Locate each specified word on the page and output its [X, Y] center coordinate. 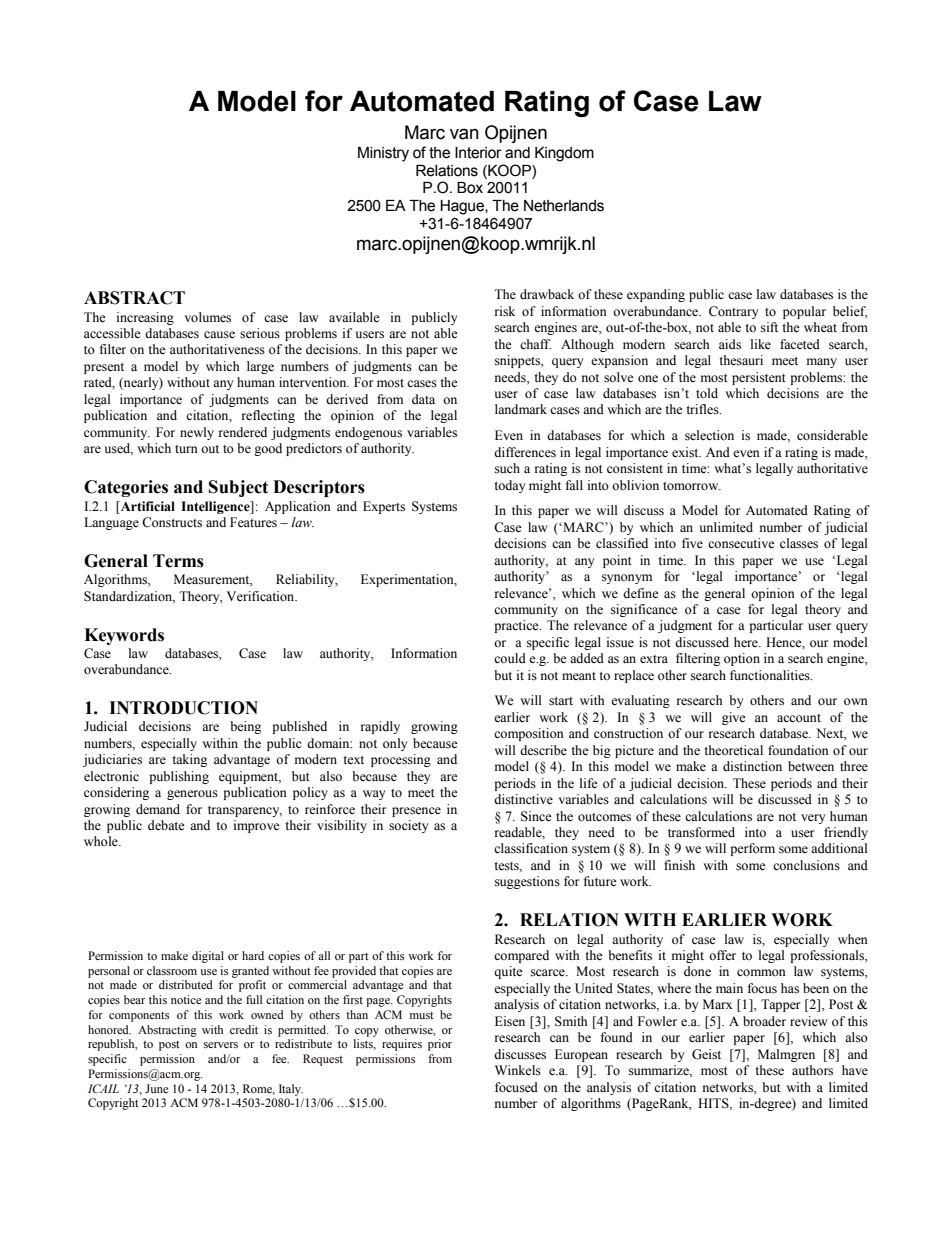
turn [186, 449]
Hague [463, 207]
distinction [752, 766]
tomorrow [692, 486]
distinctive [523, 799]
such [507, 468]
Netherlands [564, 206]
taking [189, 760]
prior [440, 1045]
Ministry [383, 154]
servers [221, 1045]
